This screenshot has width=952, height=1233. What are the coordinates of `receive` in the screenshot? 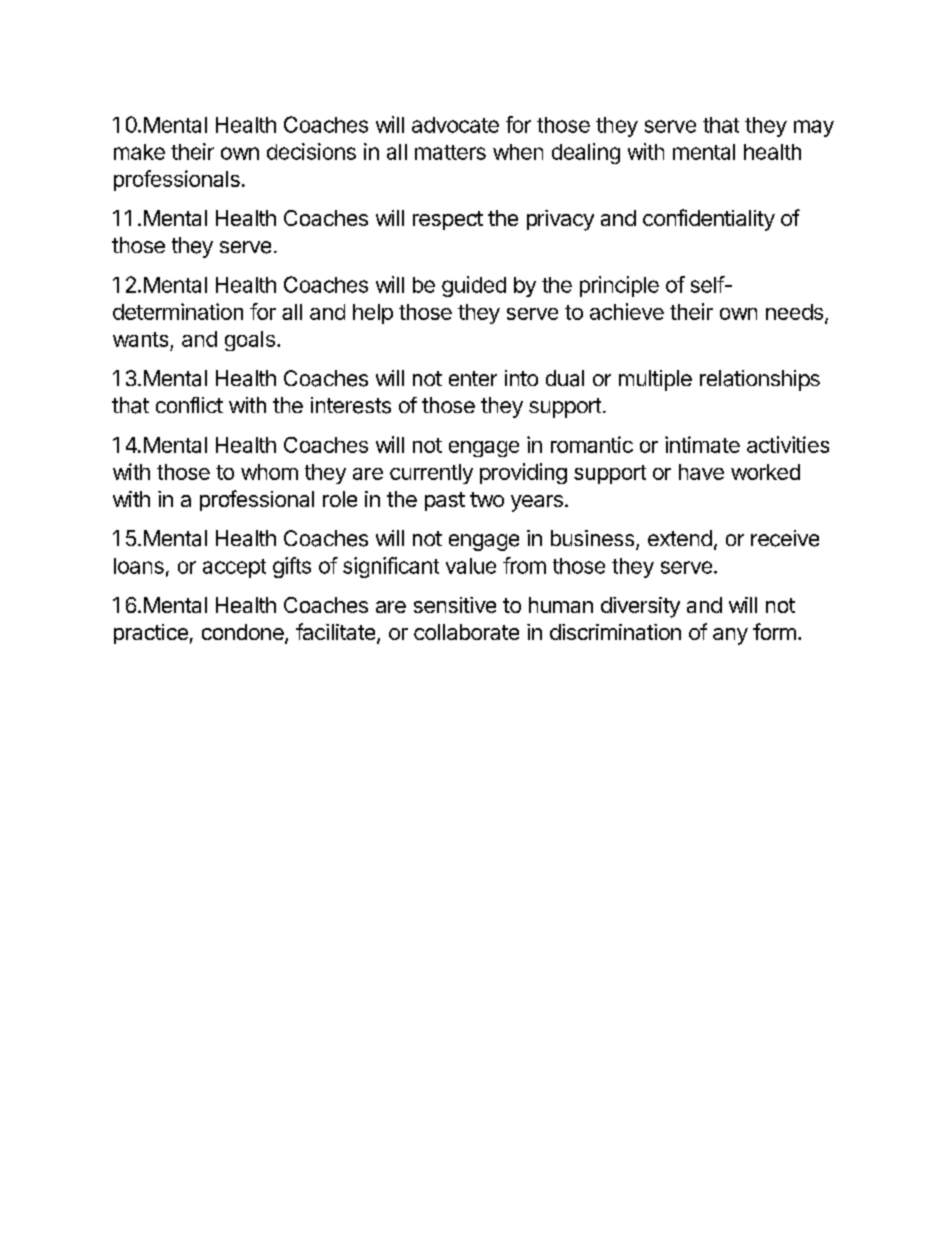 It's located at (785, 538).
